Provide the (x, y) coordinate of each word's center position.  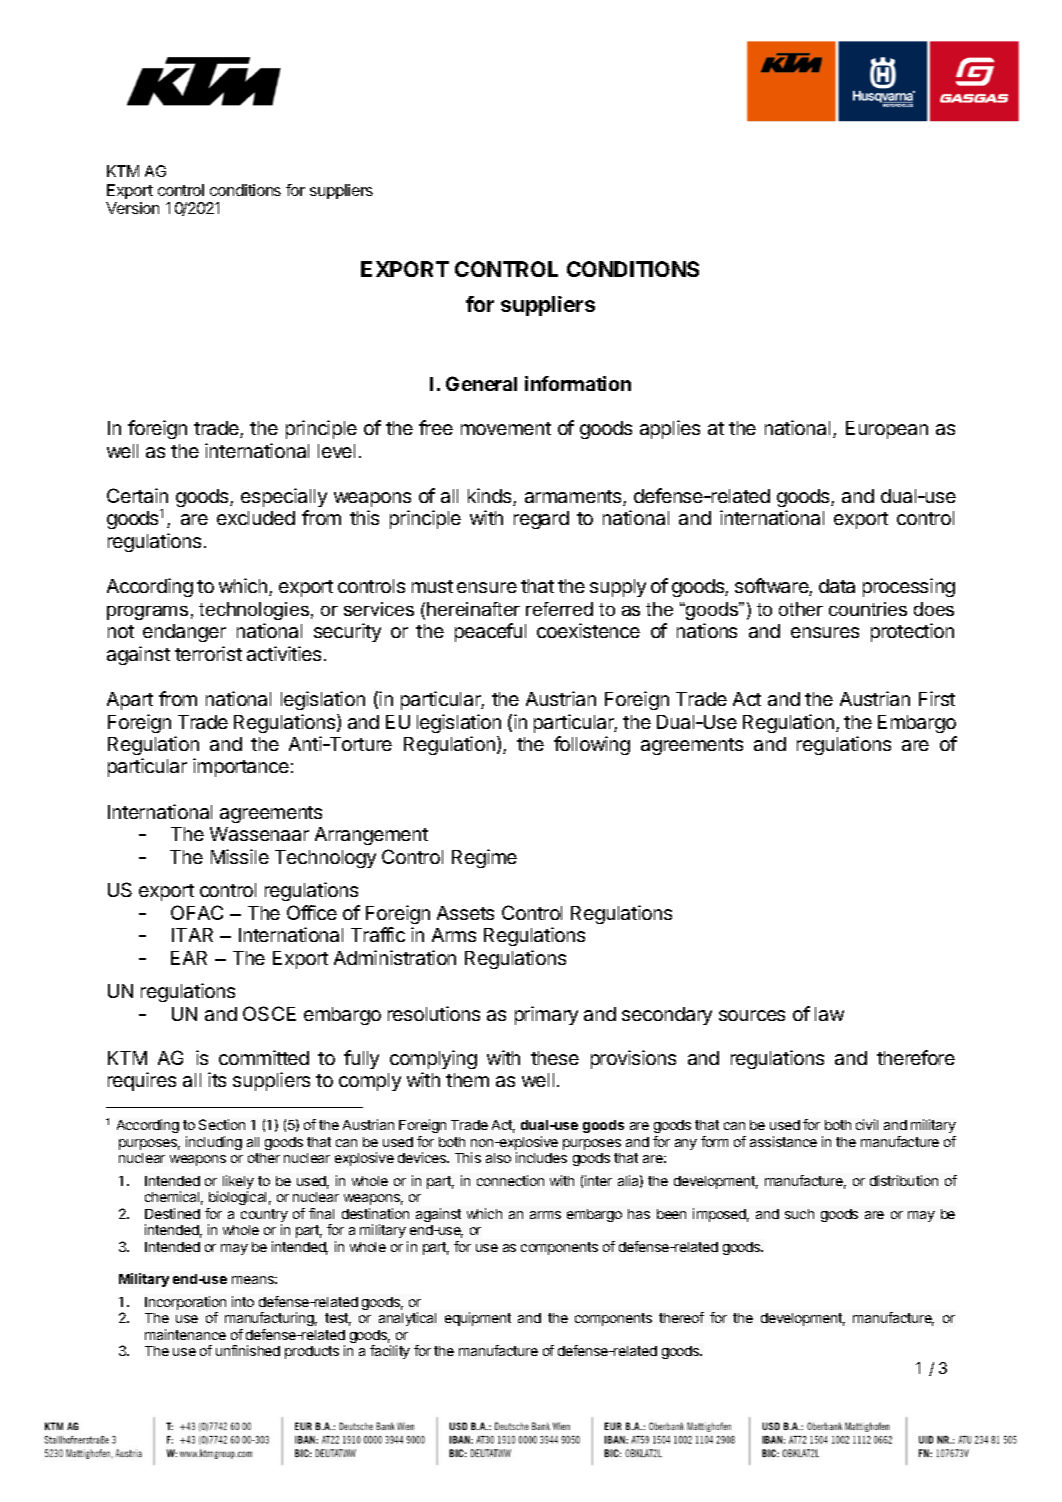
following (592, 745)
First (937, 698)
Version (132, 208)
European (887, 430)
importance (241, 767)
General (481, 383)
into (243, 1301)
